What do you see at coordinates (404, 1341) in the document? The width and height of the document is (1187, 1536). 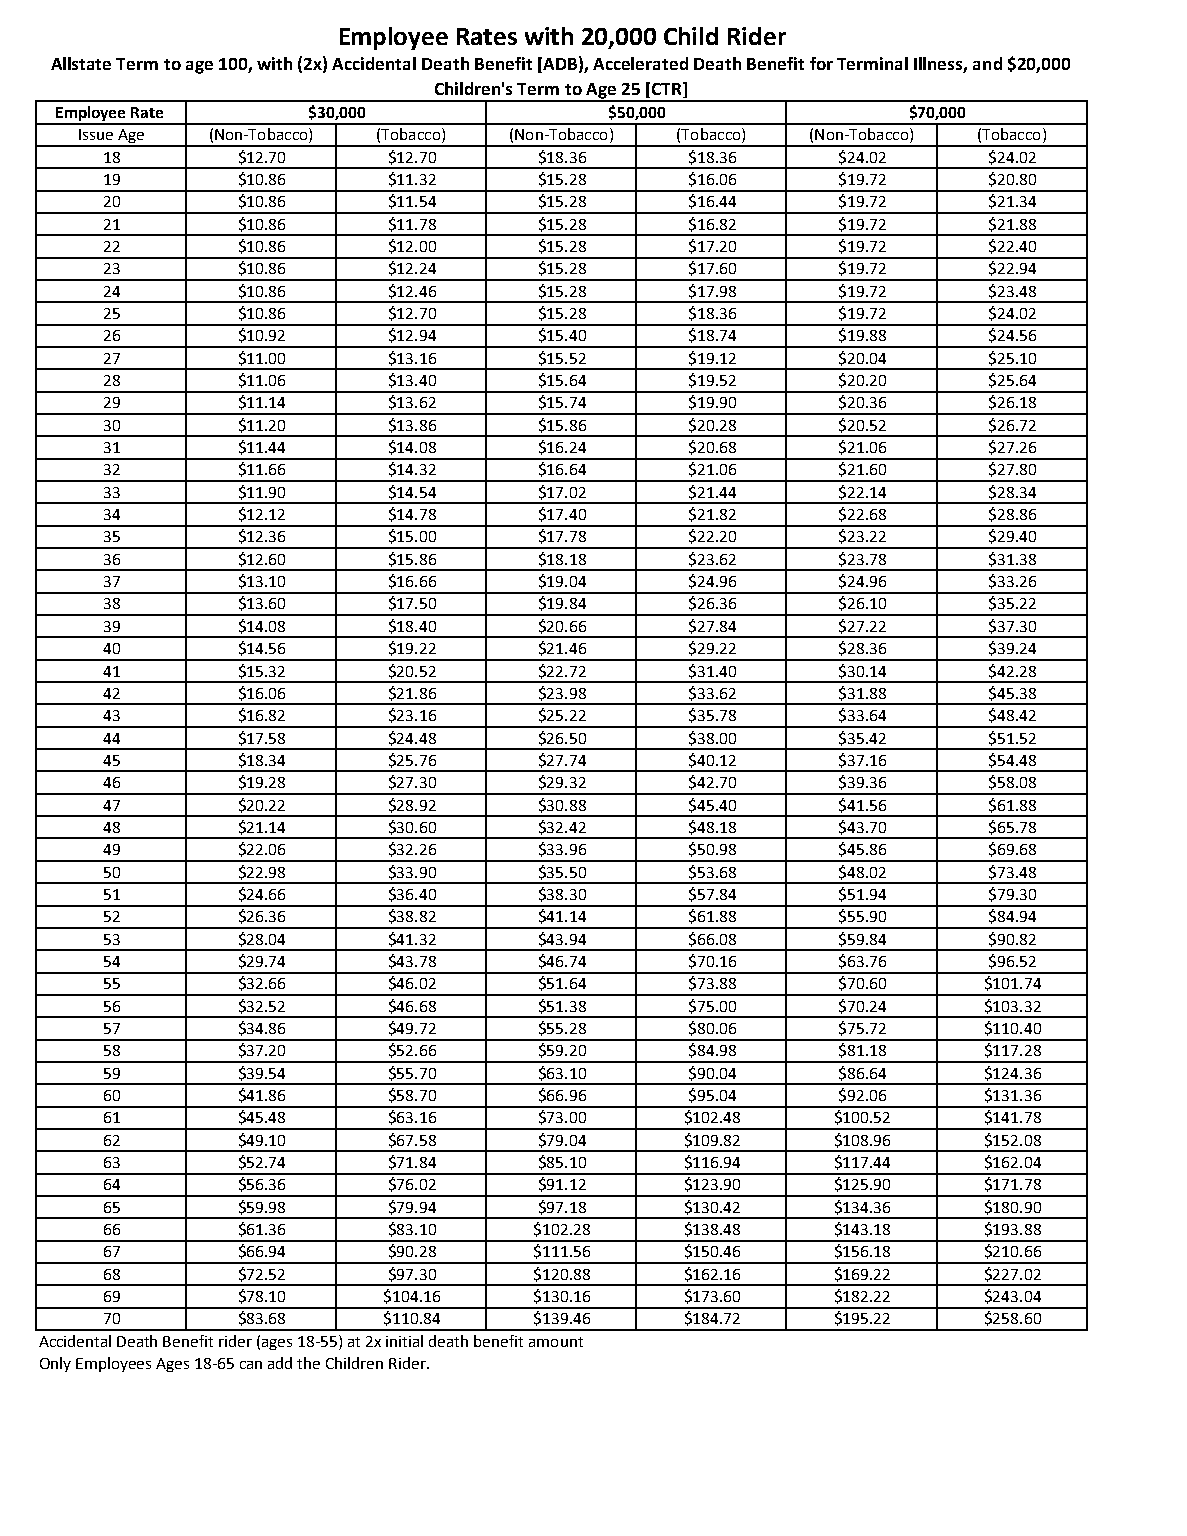 I see `initial` at bounding box center [404, 1341].
